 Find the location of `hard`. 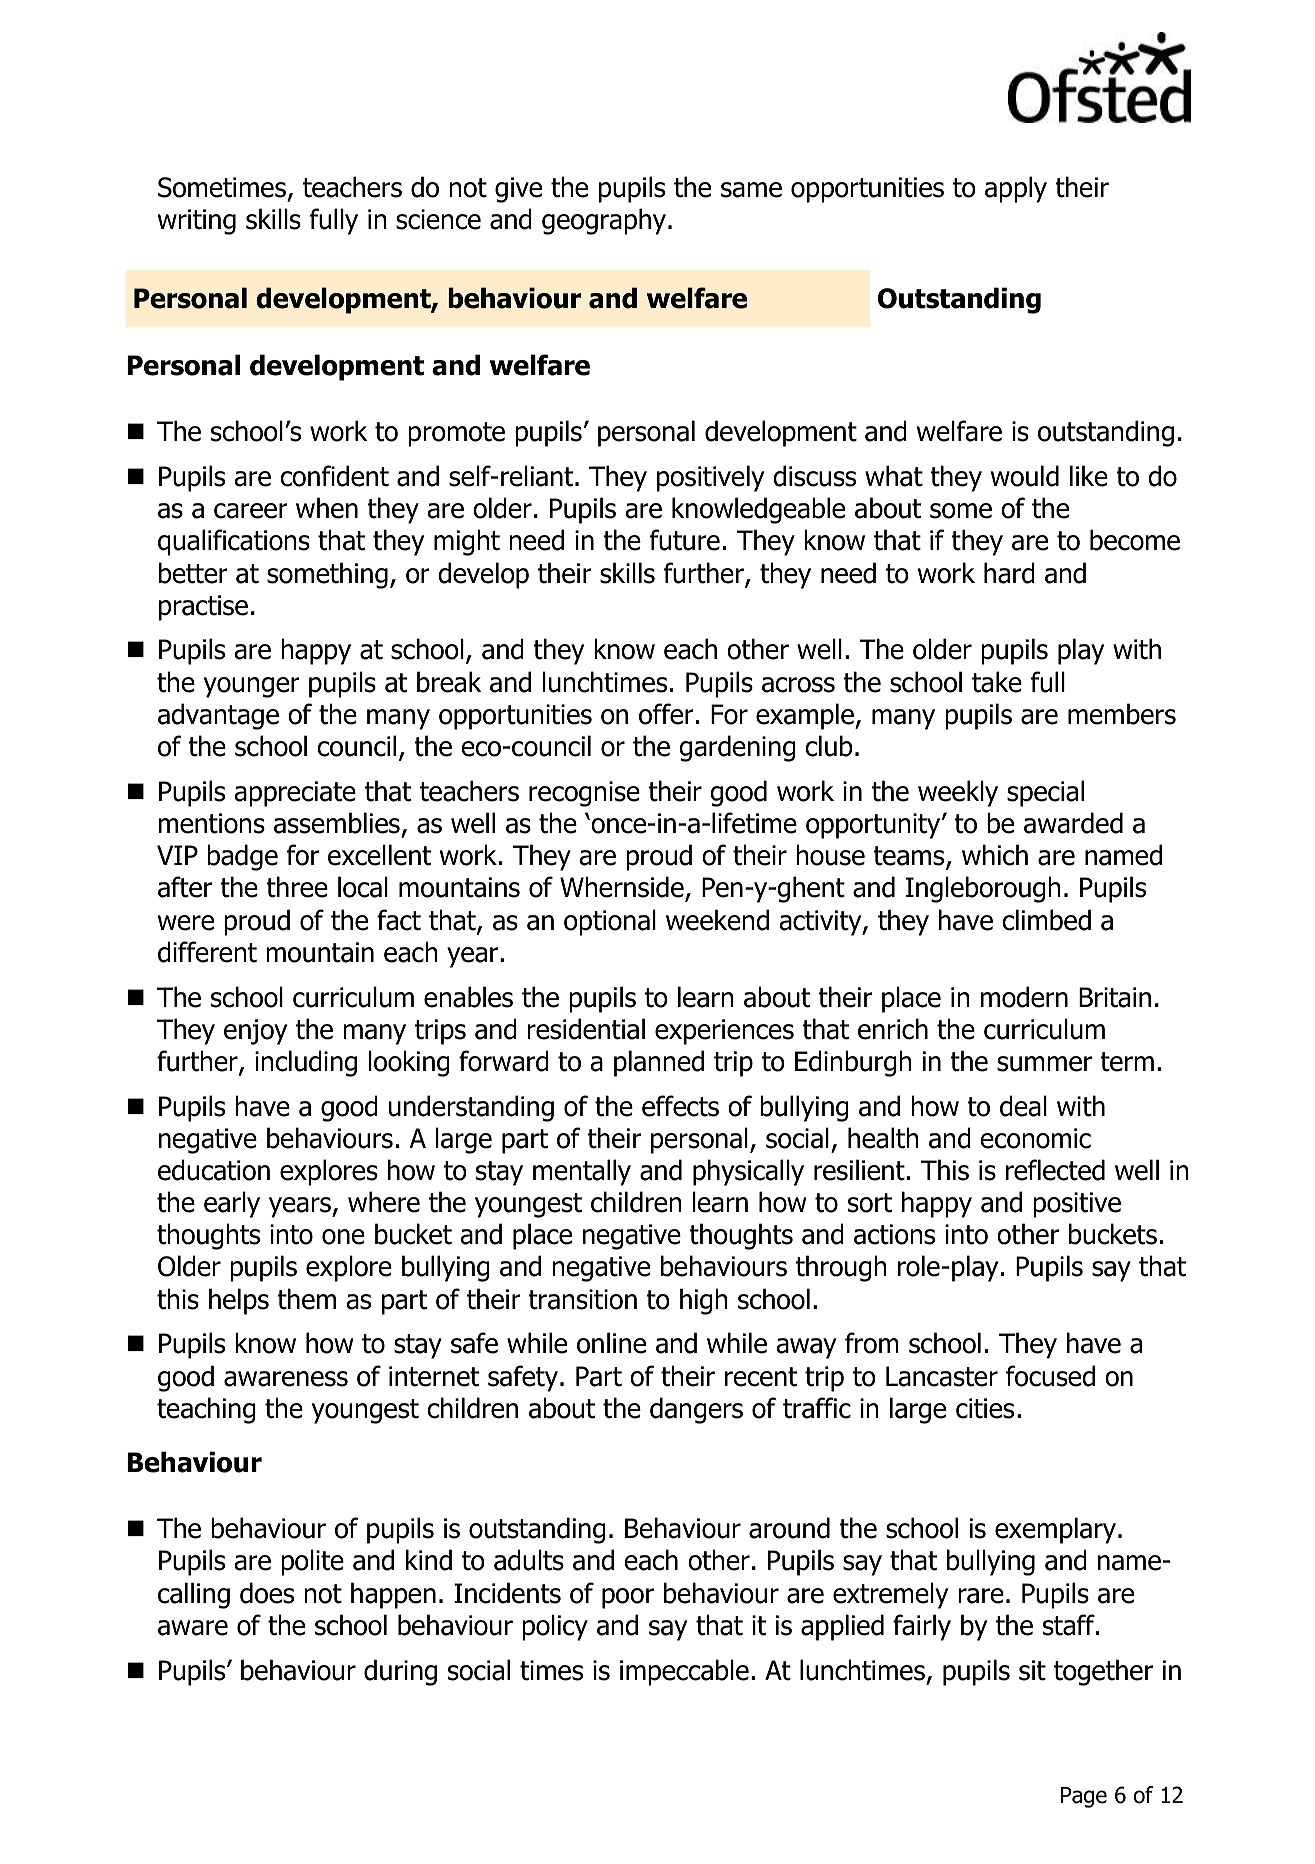

hard is located at coordinates (1009, 573).
